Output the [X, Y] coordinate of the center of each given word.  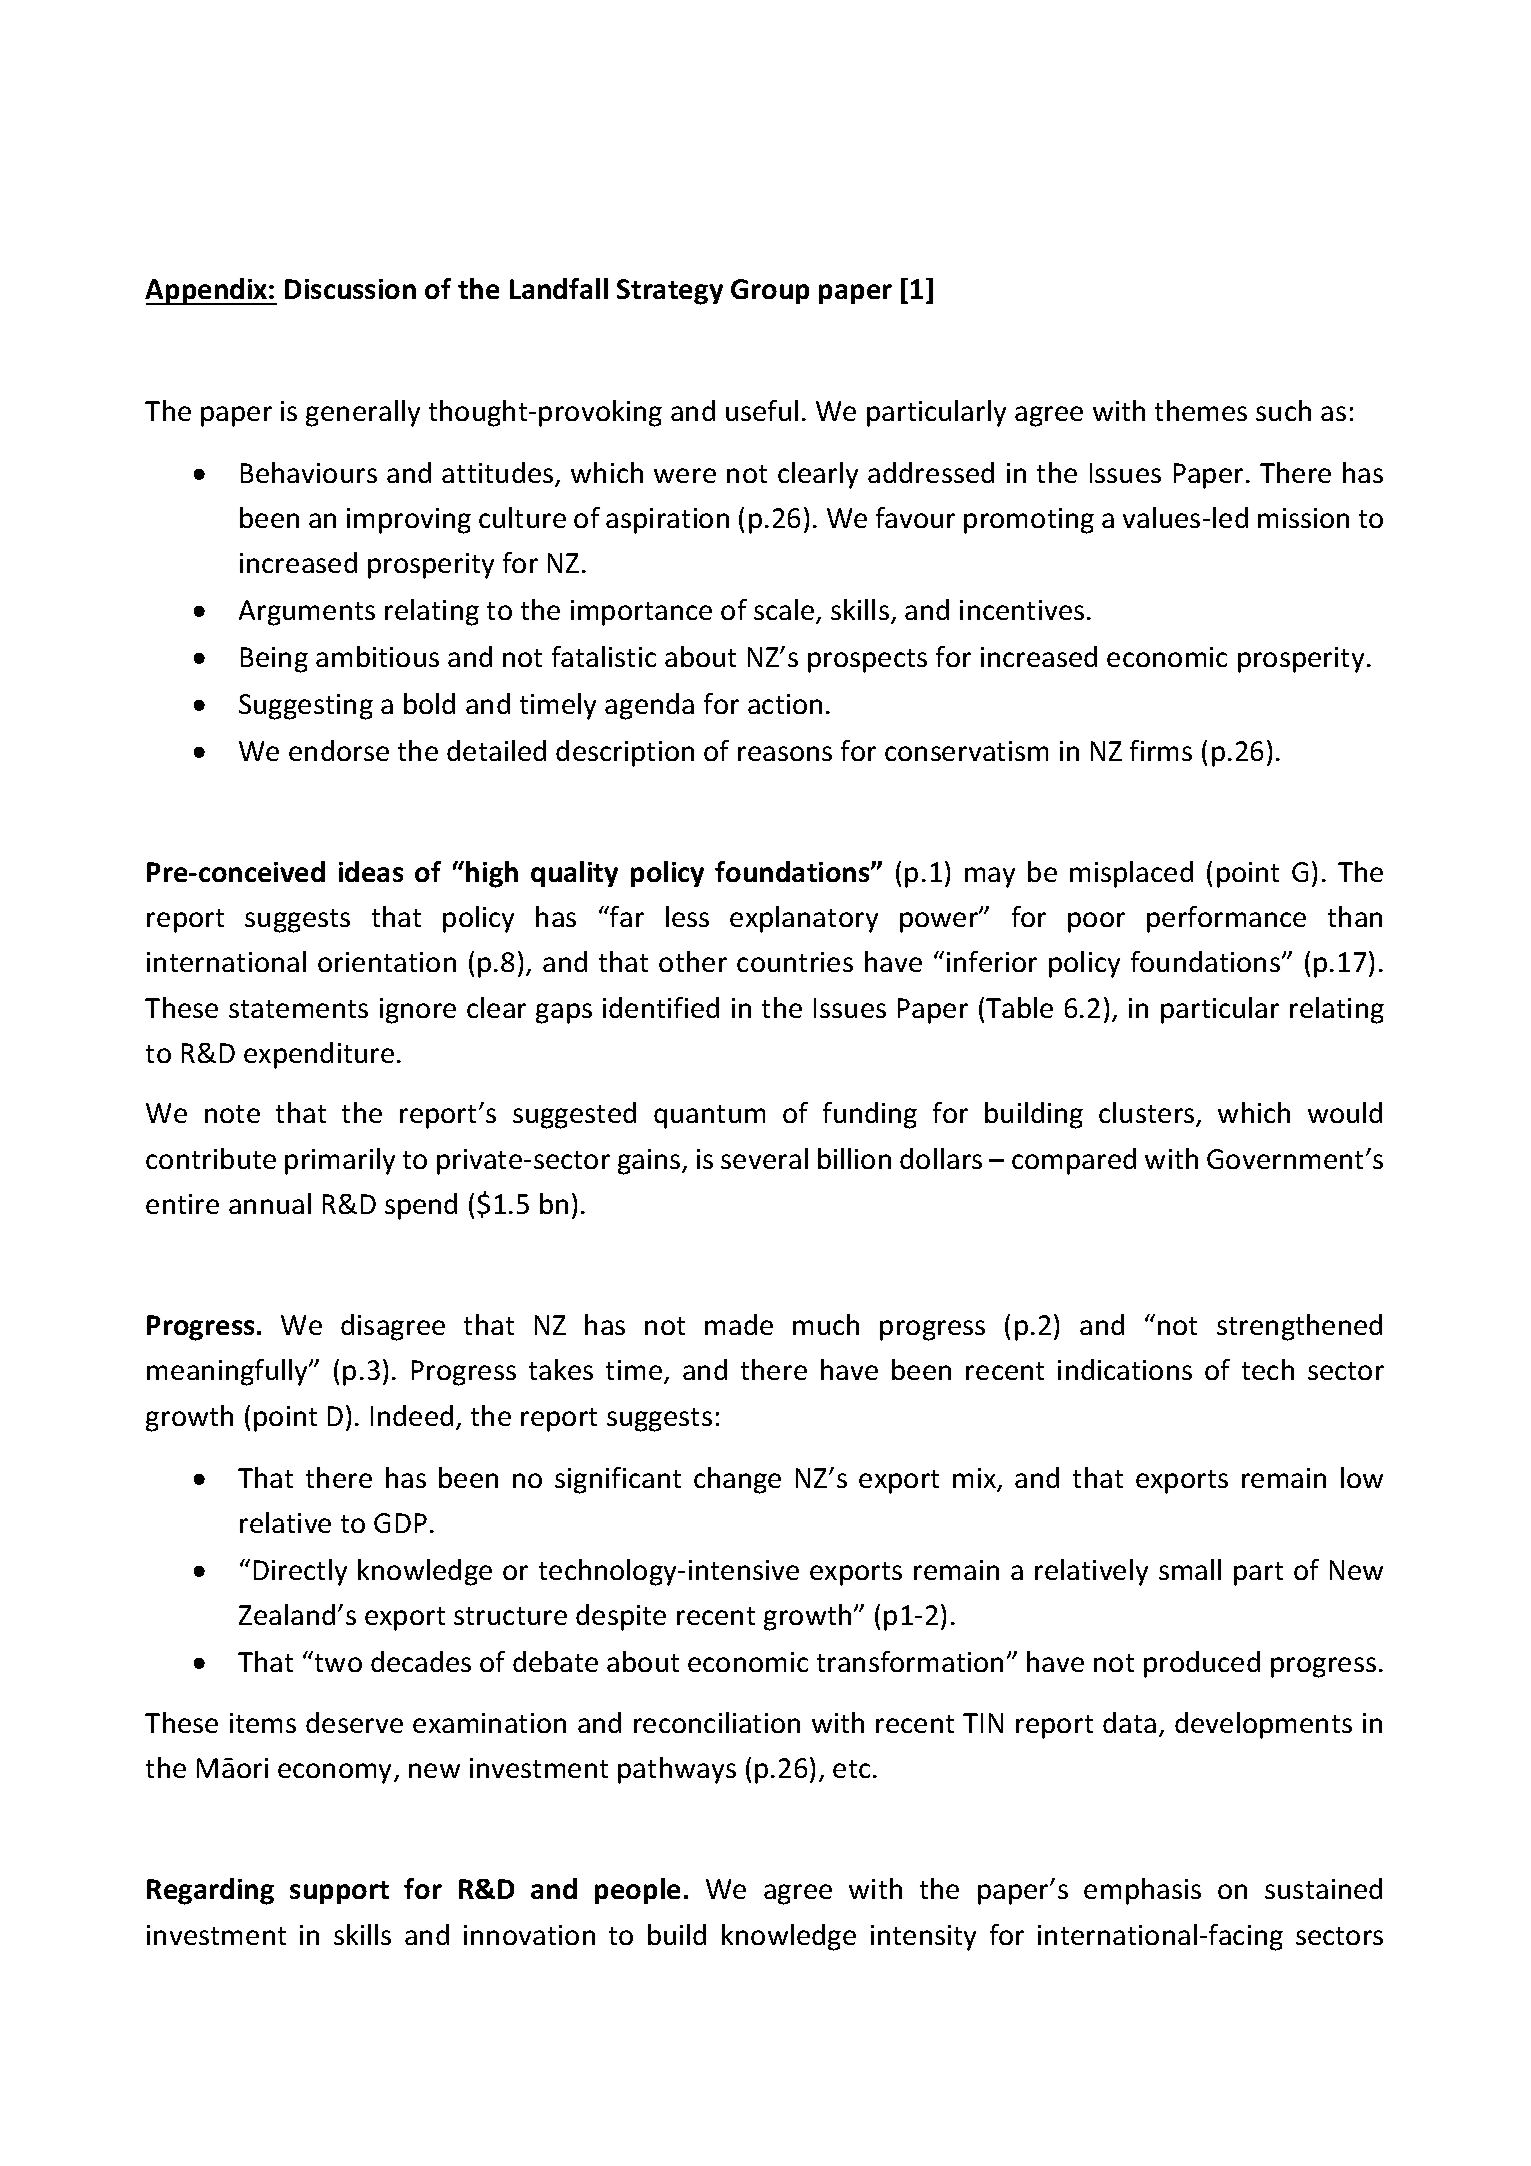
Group [770, 291]
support [339, 1892]
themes [1201, 410]
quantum [709, 1117]
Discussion [350, 289]
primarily [340, 1161]
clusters [1148, 1114]
